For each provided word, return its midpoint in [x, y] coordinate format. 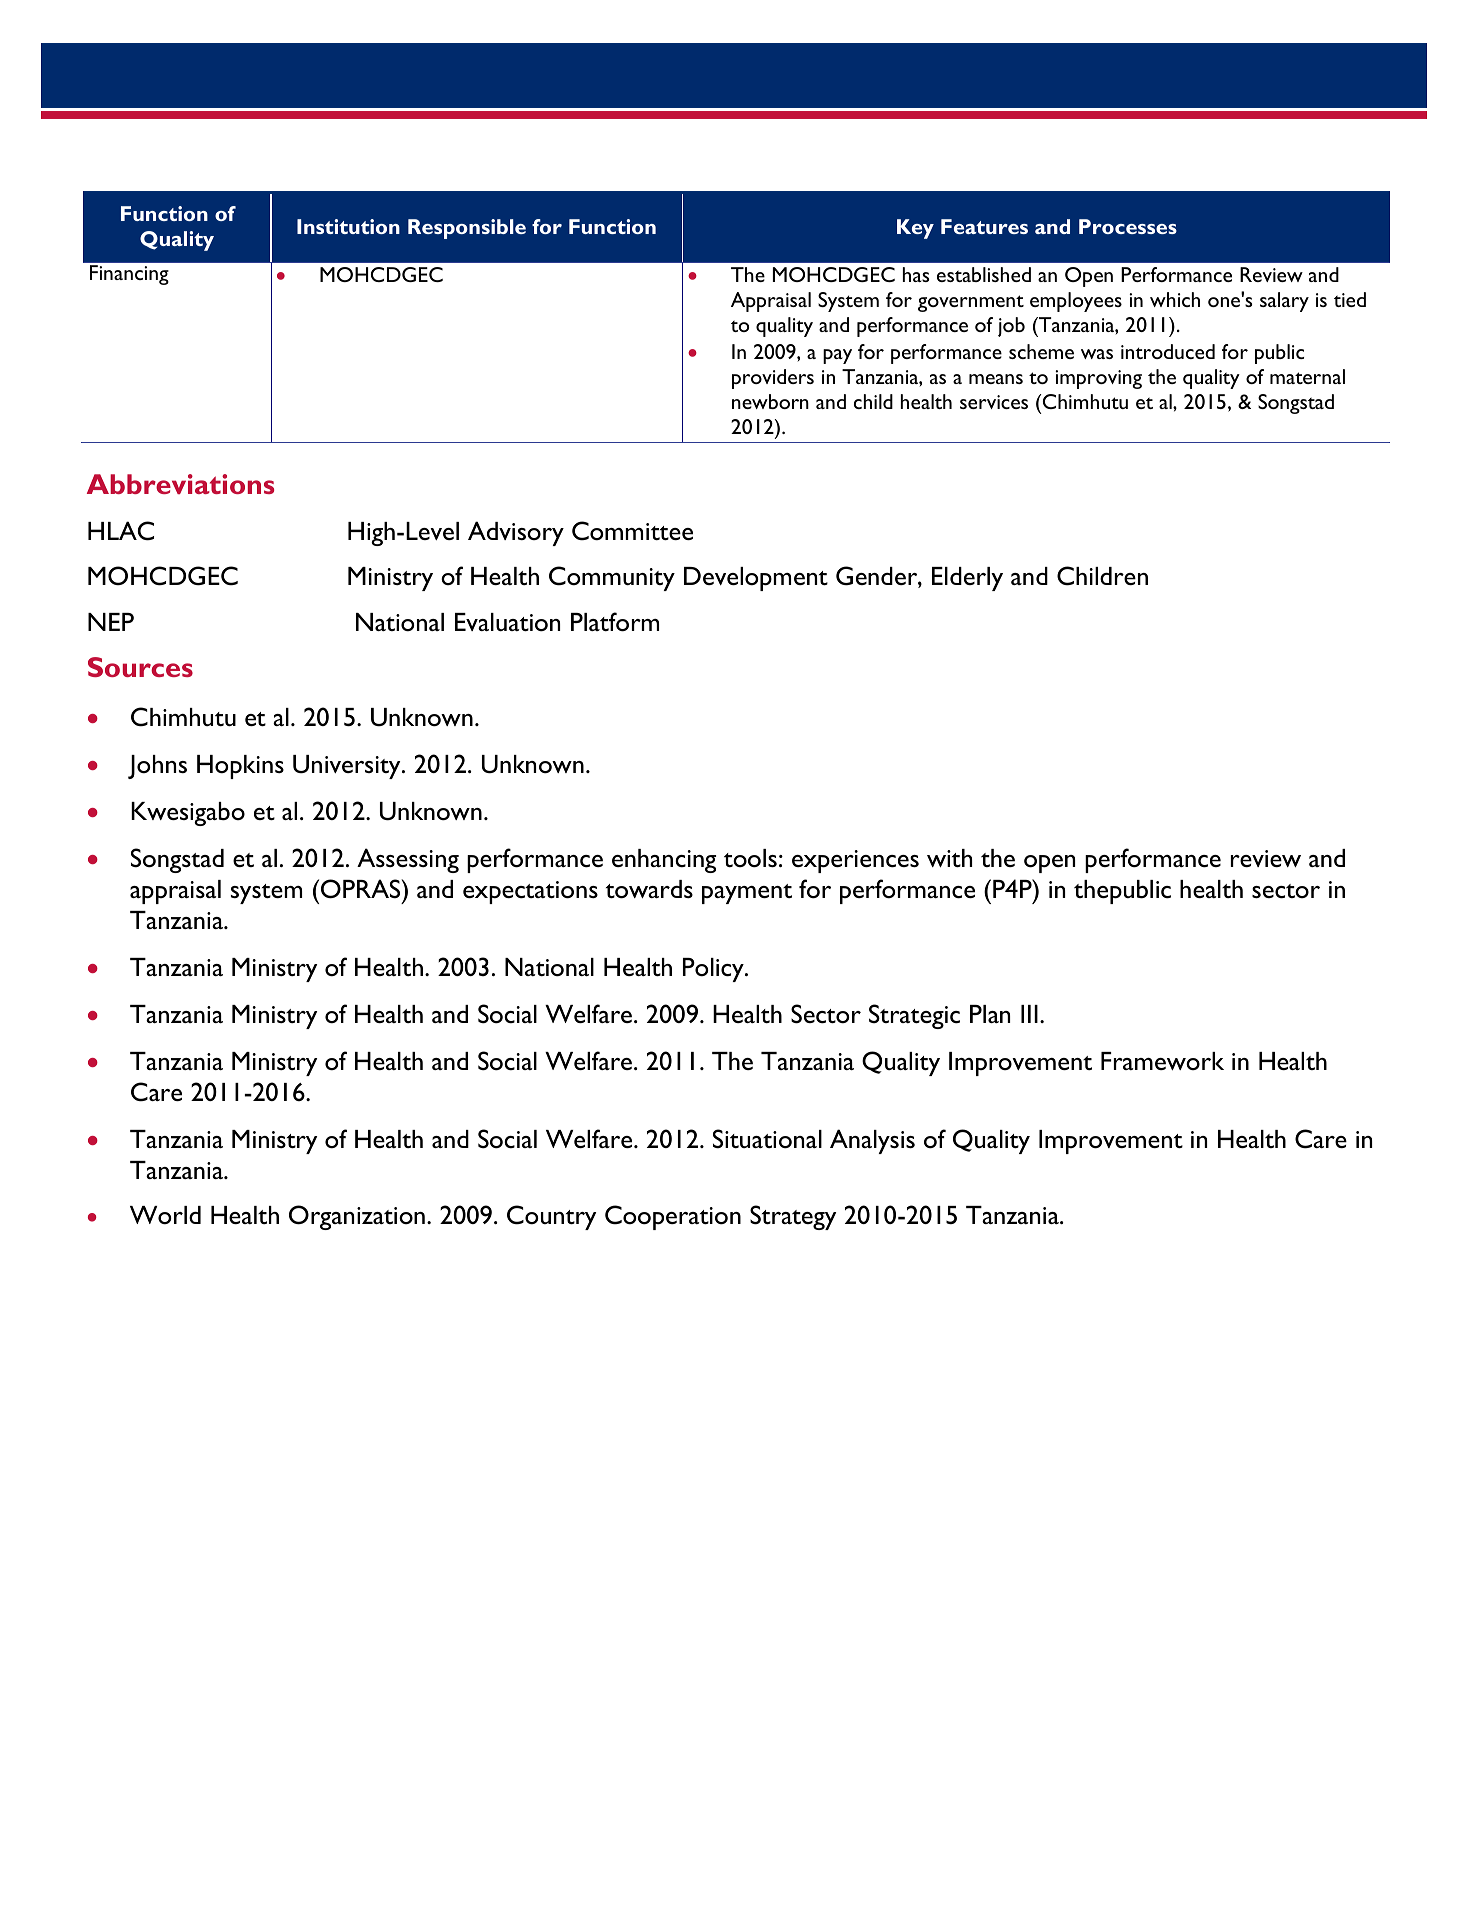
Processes [1128, 226]
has [916, 274]
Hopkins [240, 767]
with [949, 858]
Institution [348, 226]
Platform [615, 622]
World [165, 1215]
